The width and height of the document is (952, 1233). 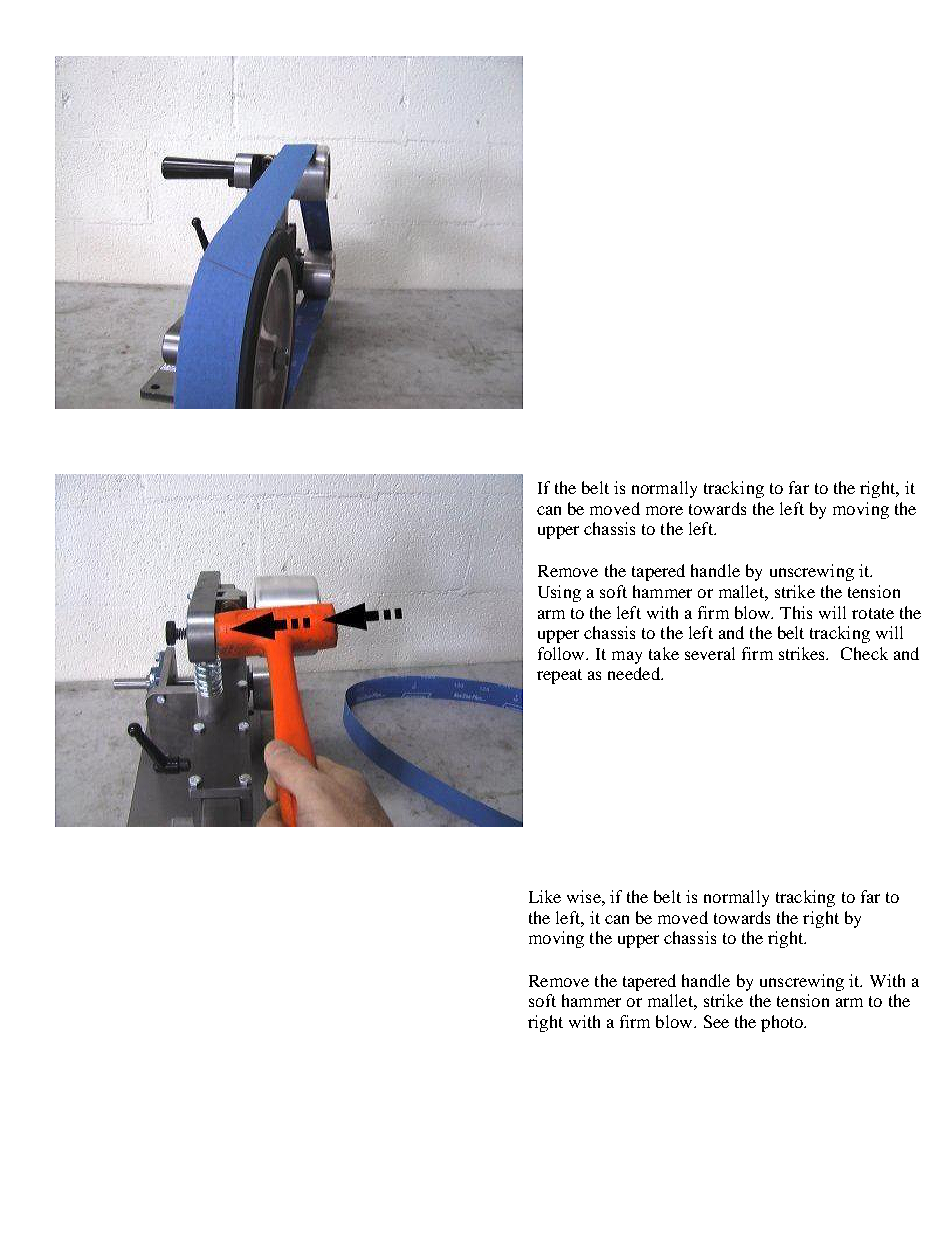 What do you see at coordinates (559, 676) in the document?
I see `repeat` at bounding box center [559, 676].
